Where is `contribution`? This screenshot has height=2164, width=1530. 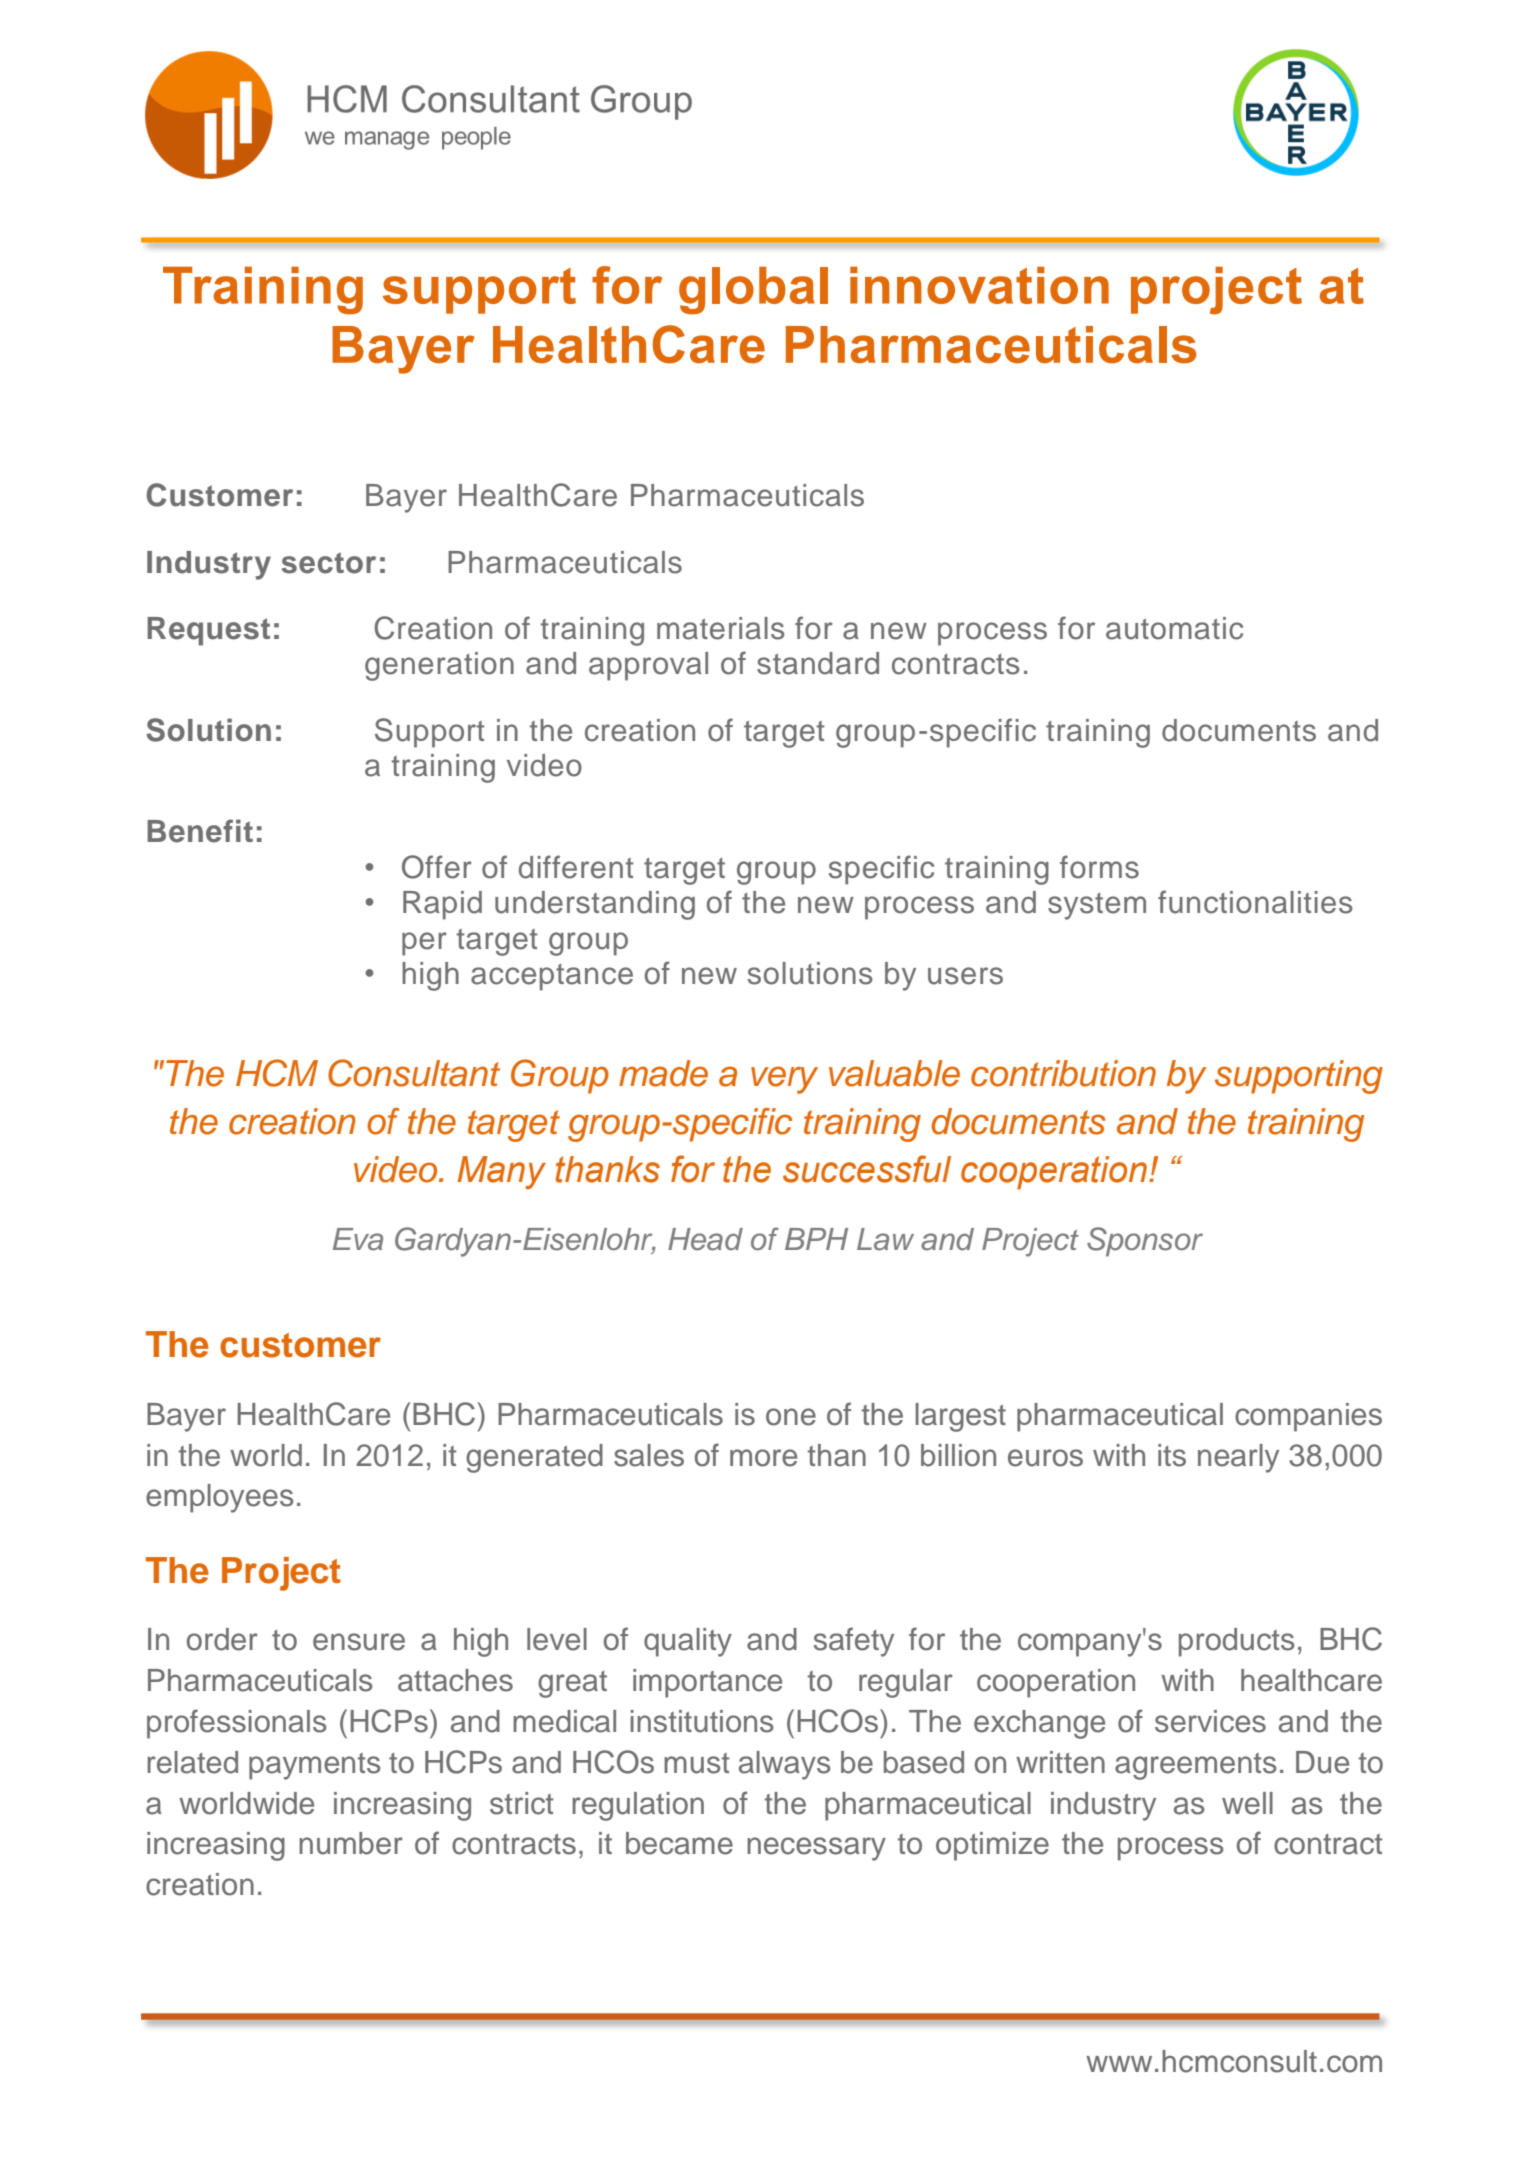
contribution is located at coordinates (1063, 1073).
